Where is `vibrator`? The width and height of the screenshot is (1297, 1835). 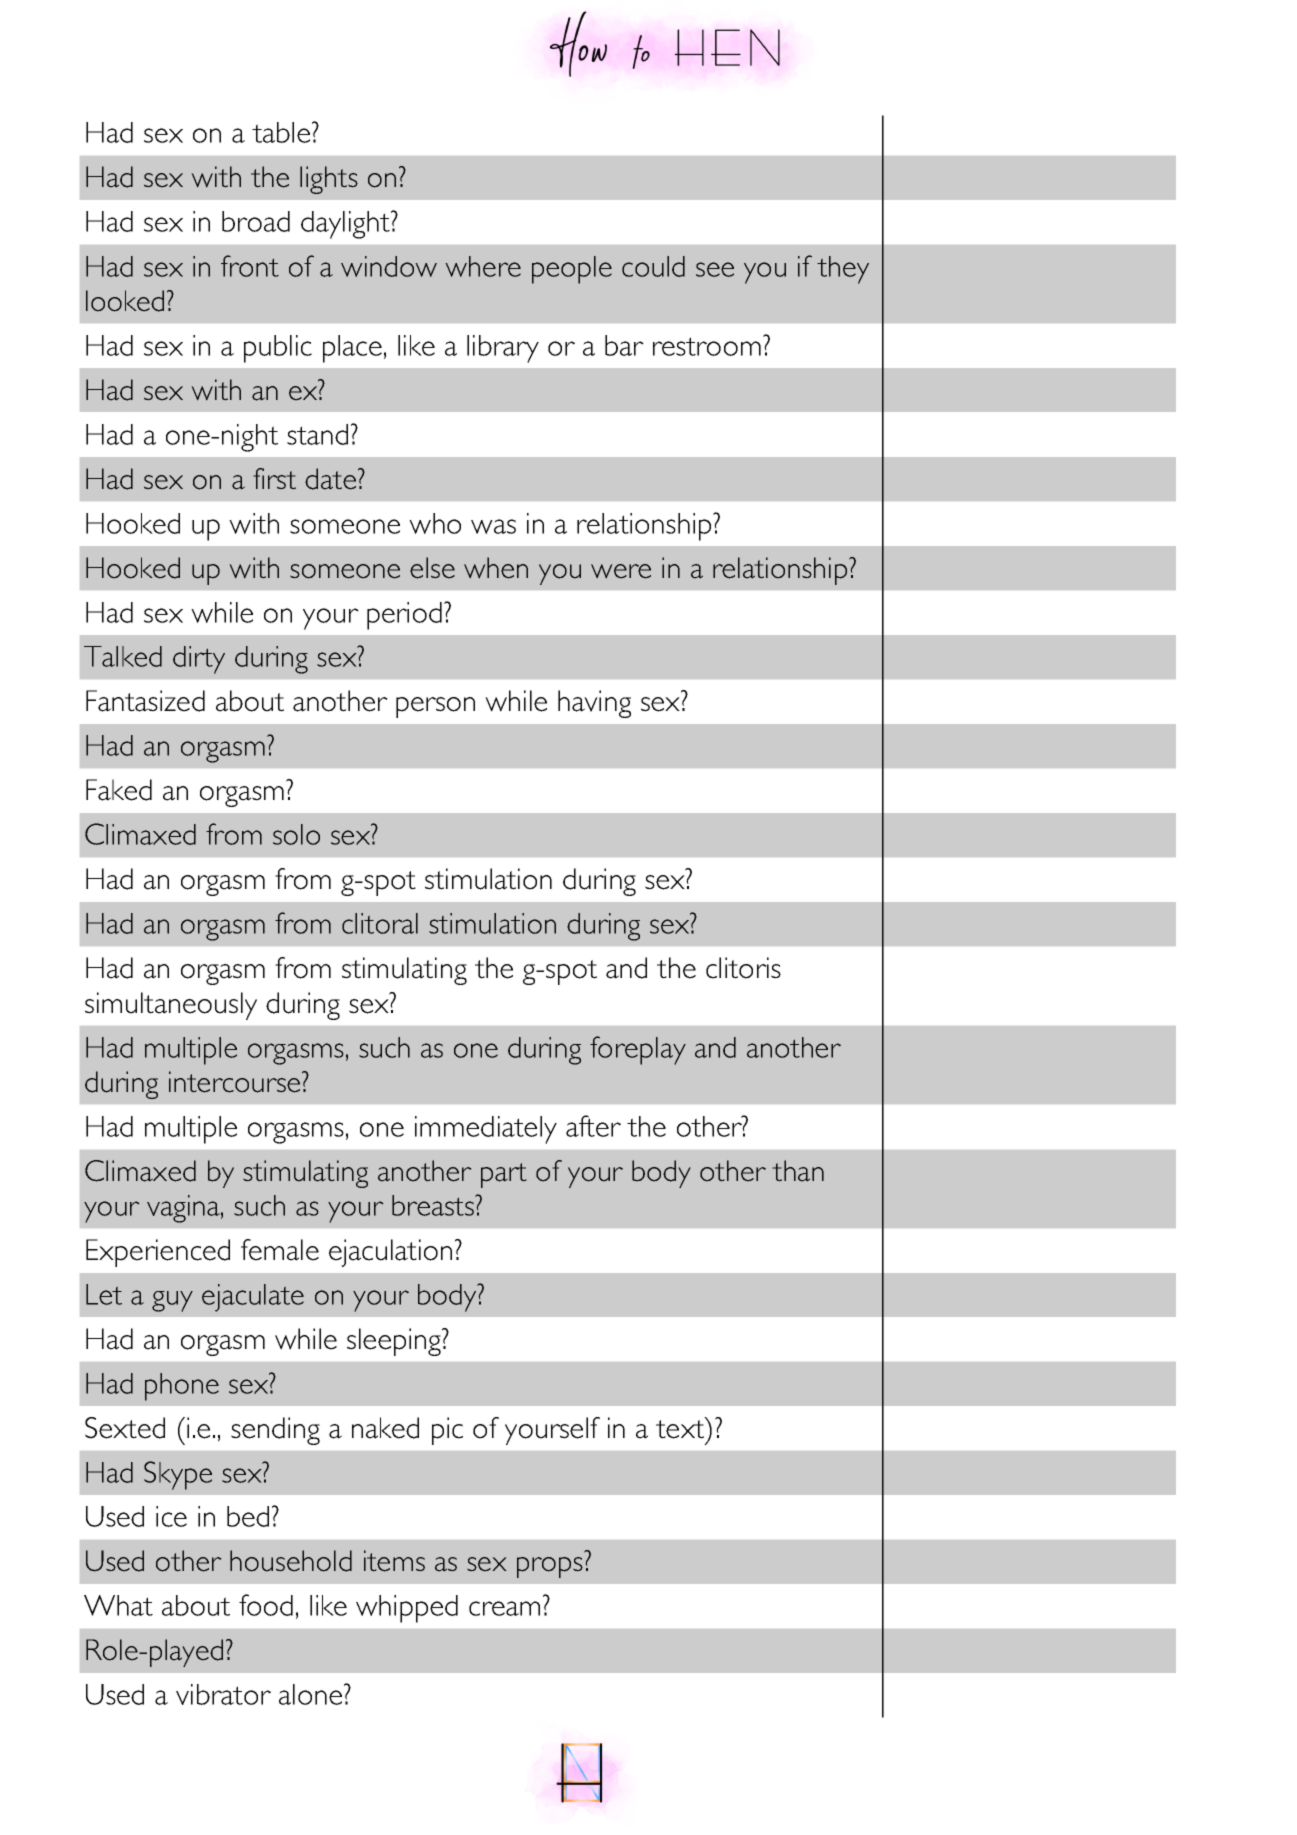 vibrator is located at coordinates (223, 1694).
